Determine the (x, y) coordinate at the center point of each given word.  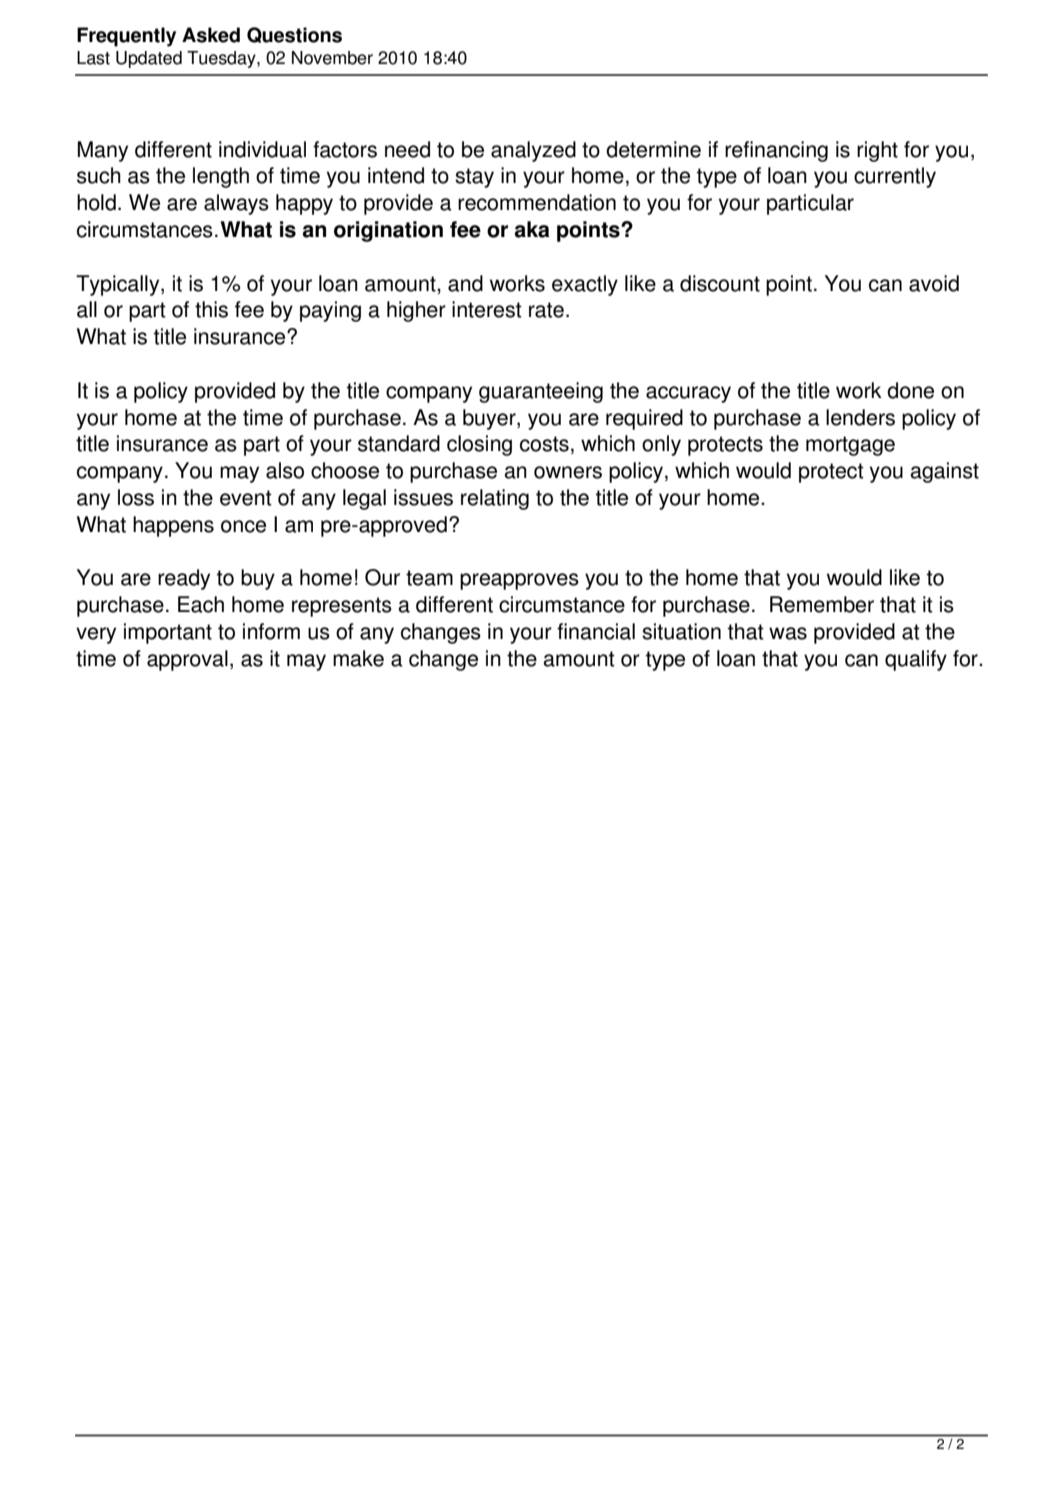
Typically (119, 285)
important (168, 633)
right (877, 151)
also (285, 470)
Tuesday (222, 59)
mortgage (850, 446)
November (332, 58)
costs (544, 444)
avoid (934, 283)
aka (532, 229)
